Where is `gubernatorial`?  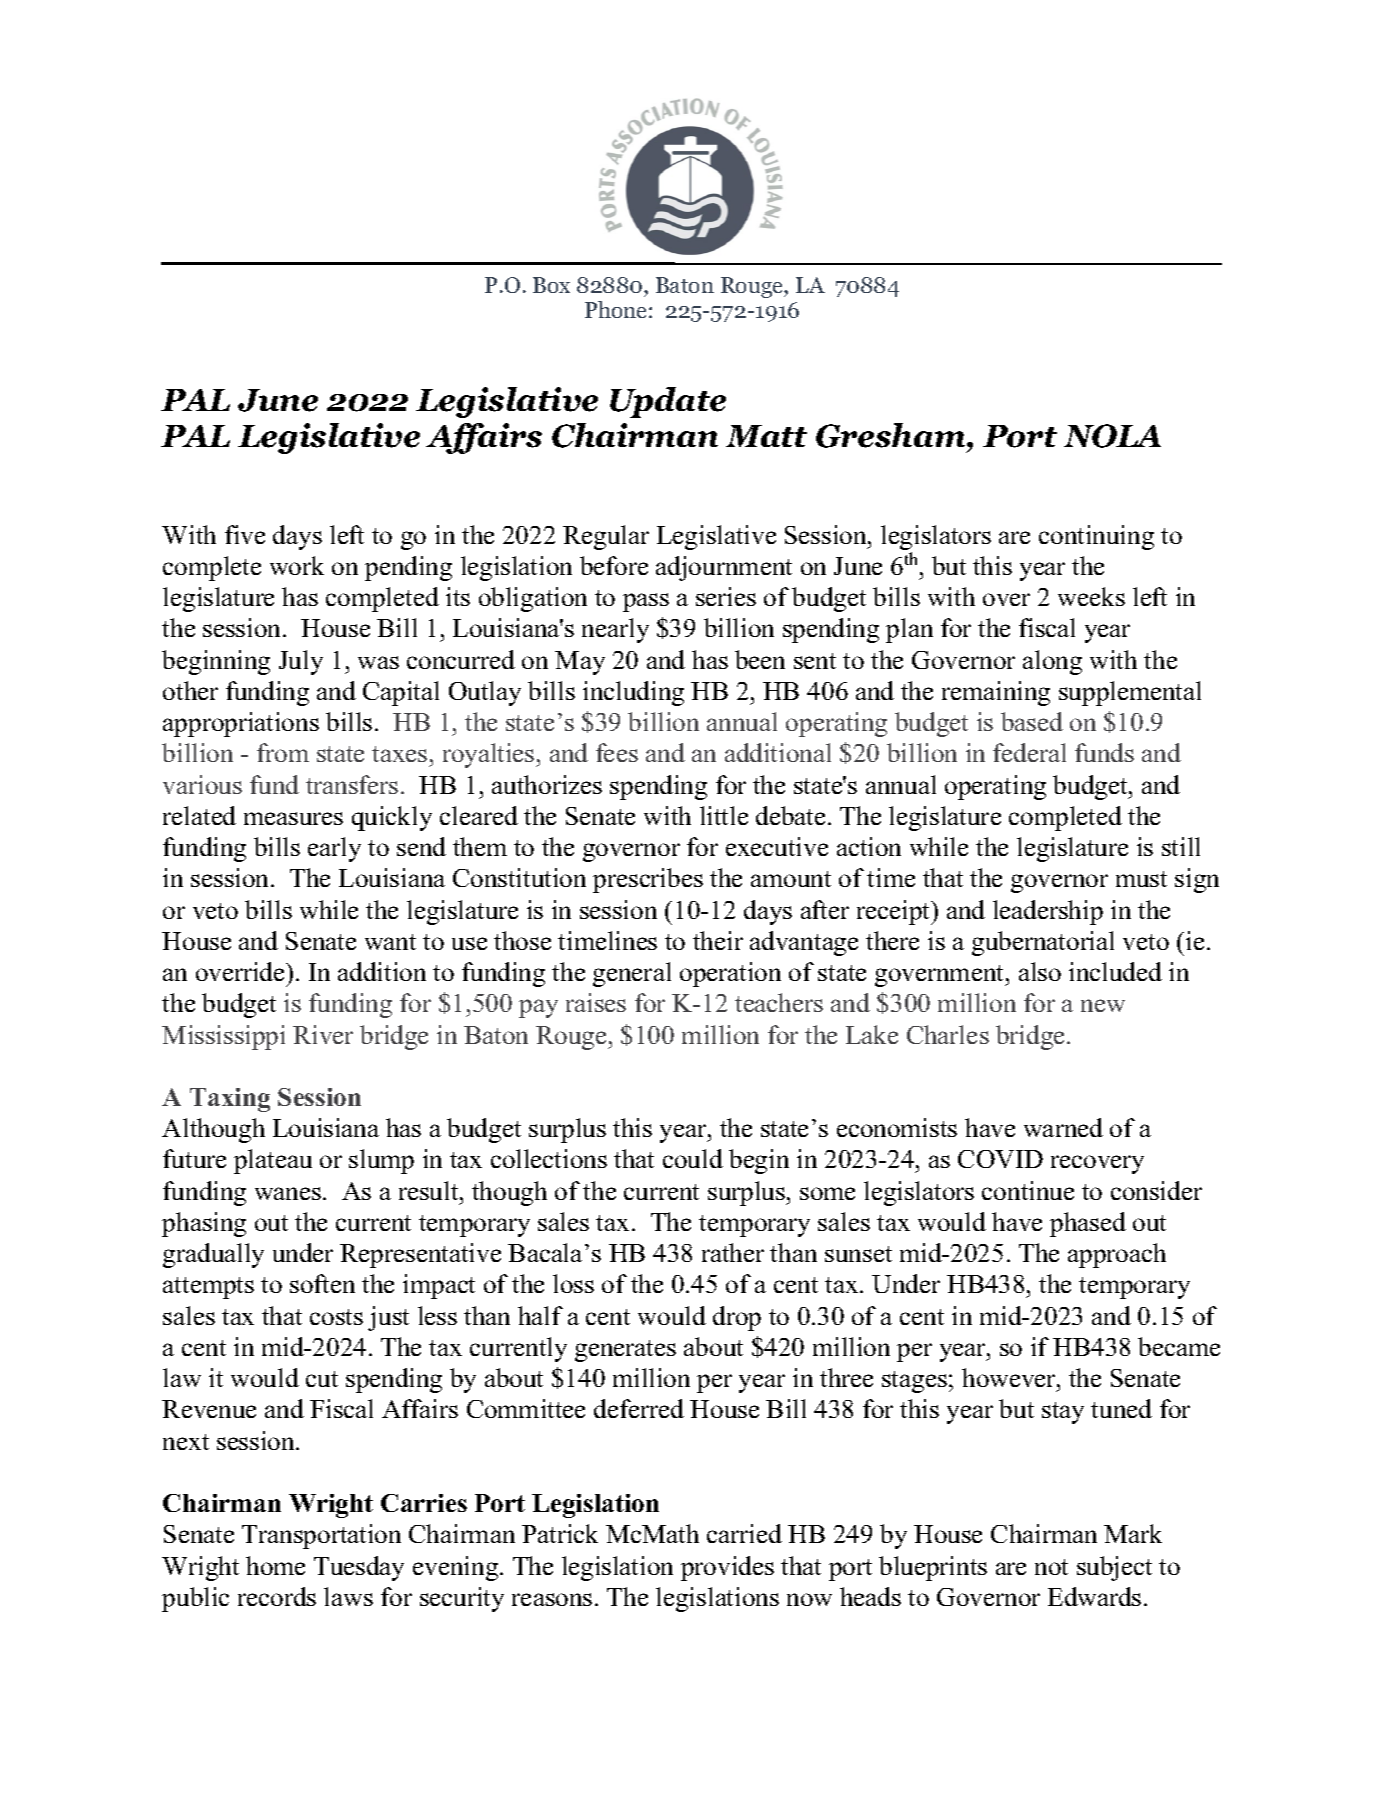 gubernatorial is located at coordinates (1043, 943).
